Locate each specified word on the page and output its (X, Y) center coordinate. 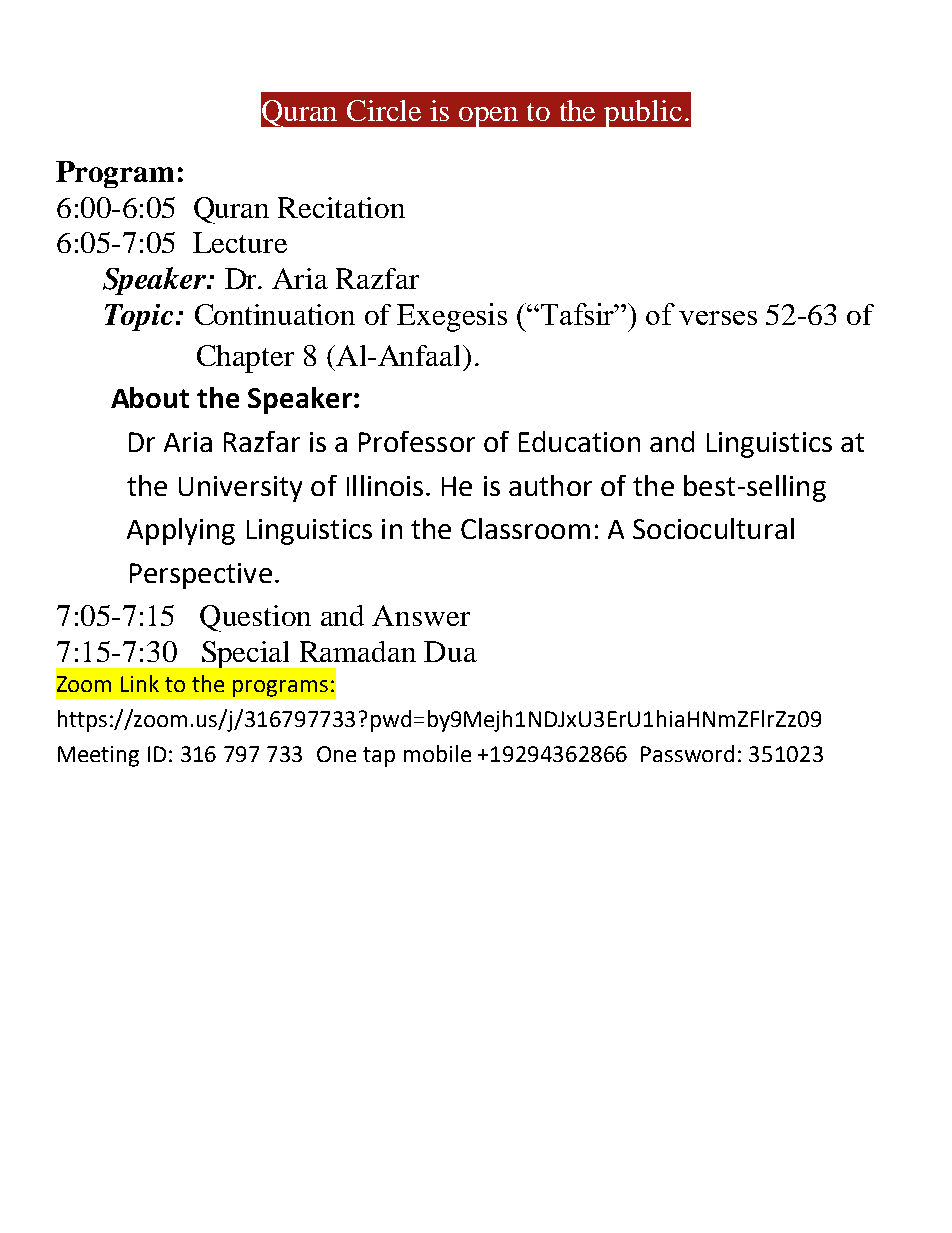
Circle (384, 110)
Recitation (341, 207)
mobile (437, 753)
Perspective (201, 576)
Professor (417, 441)
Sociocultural (713, 528)
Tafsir (579, 314)
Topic (139, 317)
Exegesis (452, 317)
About (150, 397)
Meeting (98, 756)
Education (579, 441)
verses (718, 318)
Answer (421, 615)
